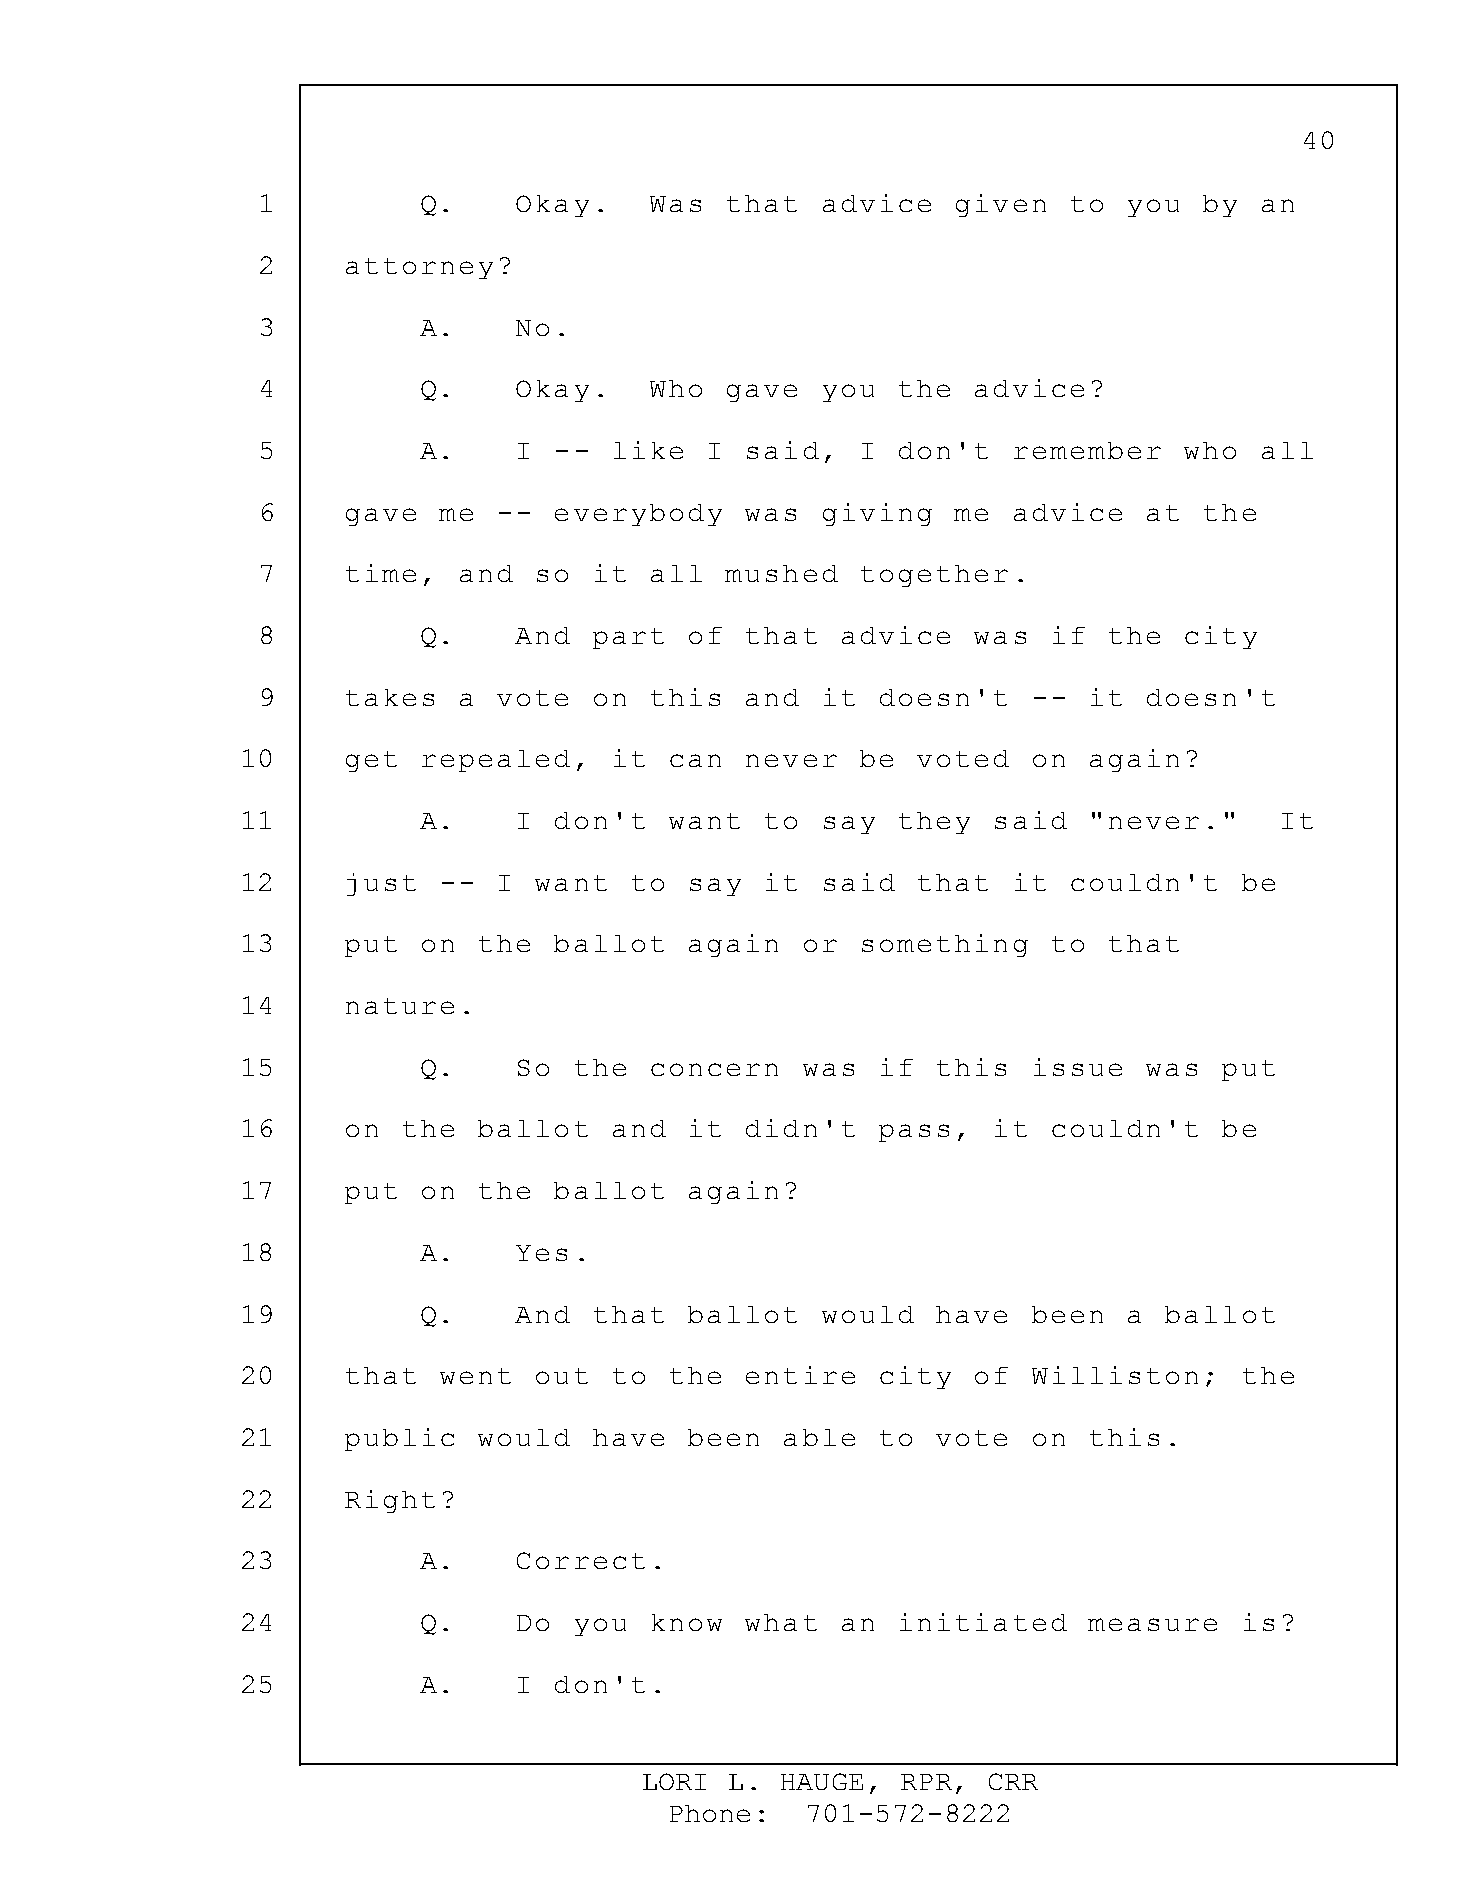 Image resolution: width=1460 pixels, height=1889 pixels. What do you see at coordinates (695, 760) in the image?
I see `can` at bounding box center [695, 760].
